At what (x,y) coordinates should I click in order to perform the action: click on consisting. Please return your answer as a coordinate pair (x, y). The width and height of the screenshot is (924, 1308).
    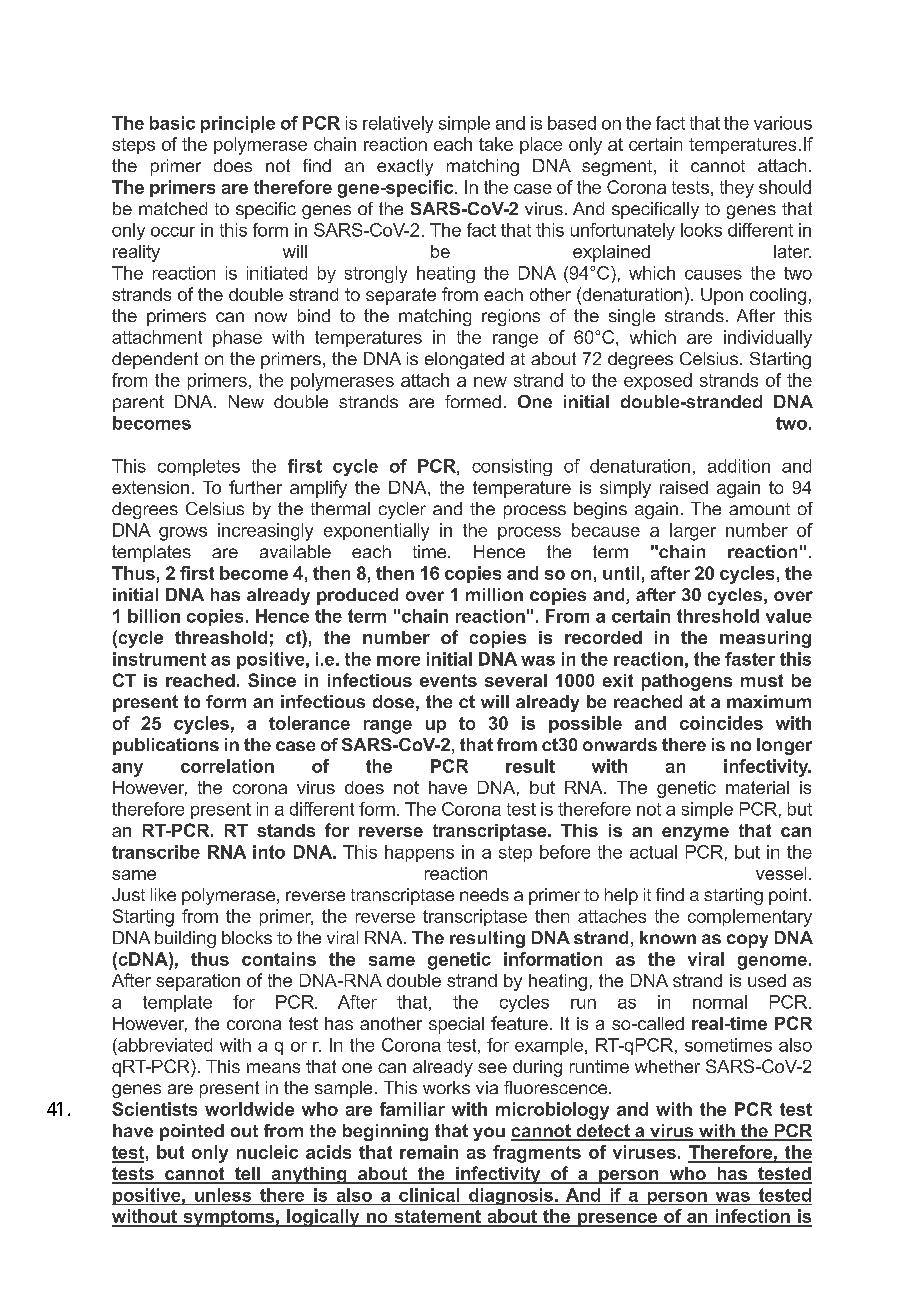
    Looking at the image, I should click on (512, 467).
